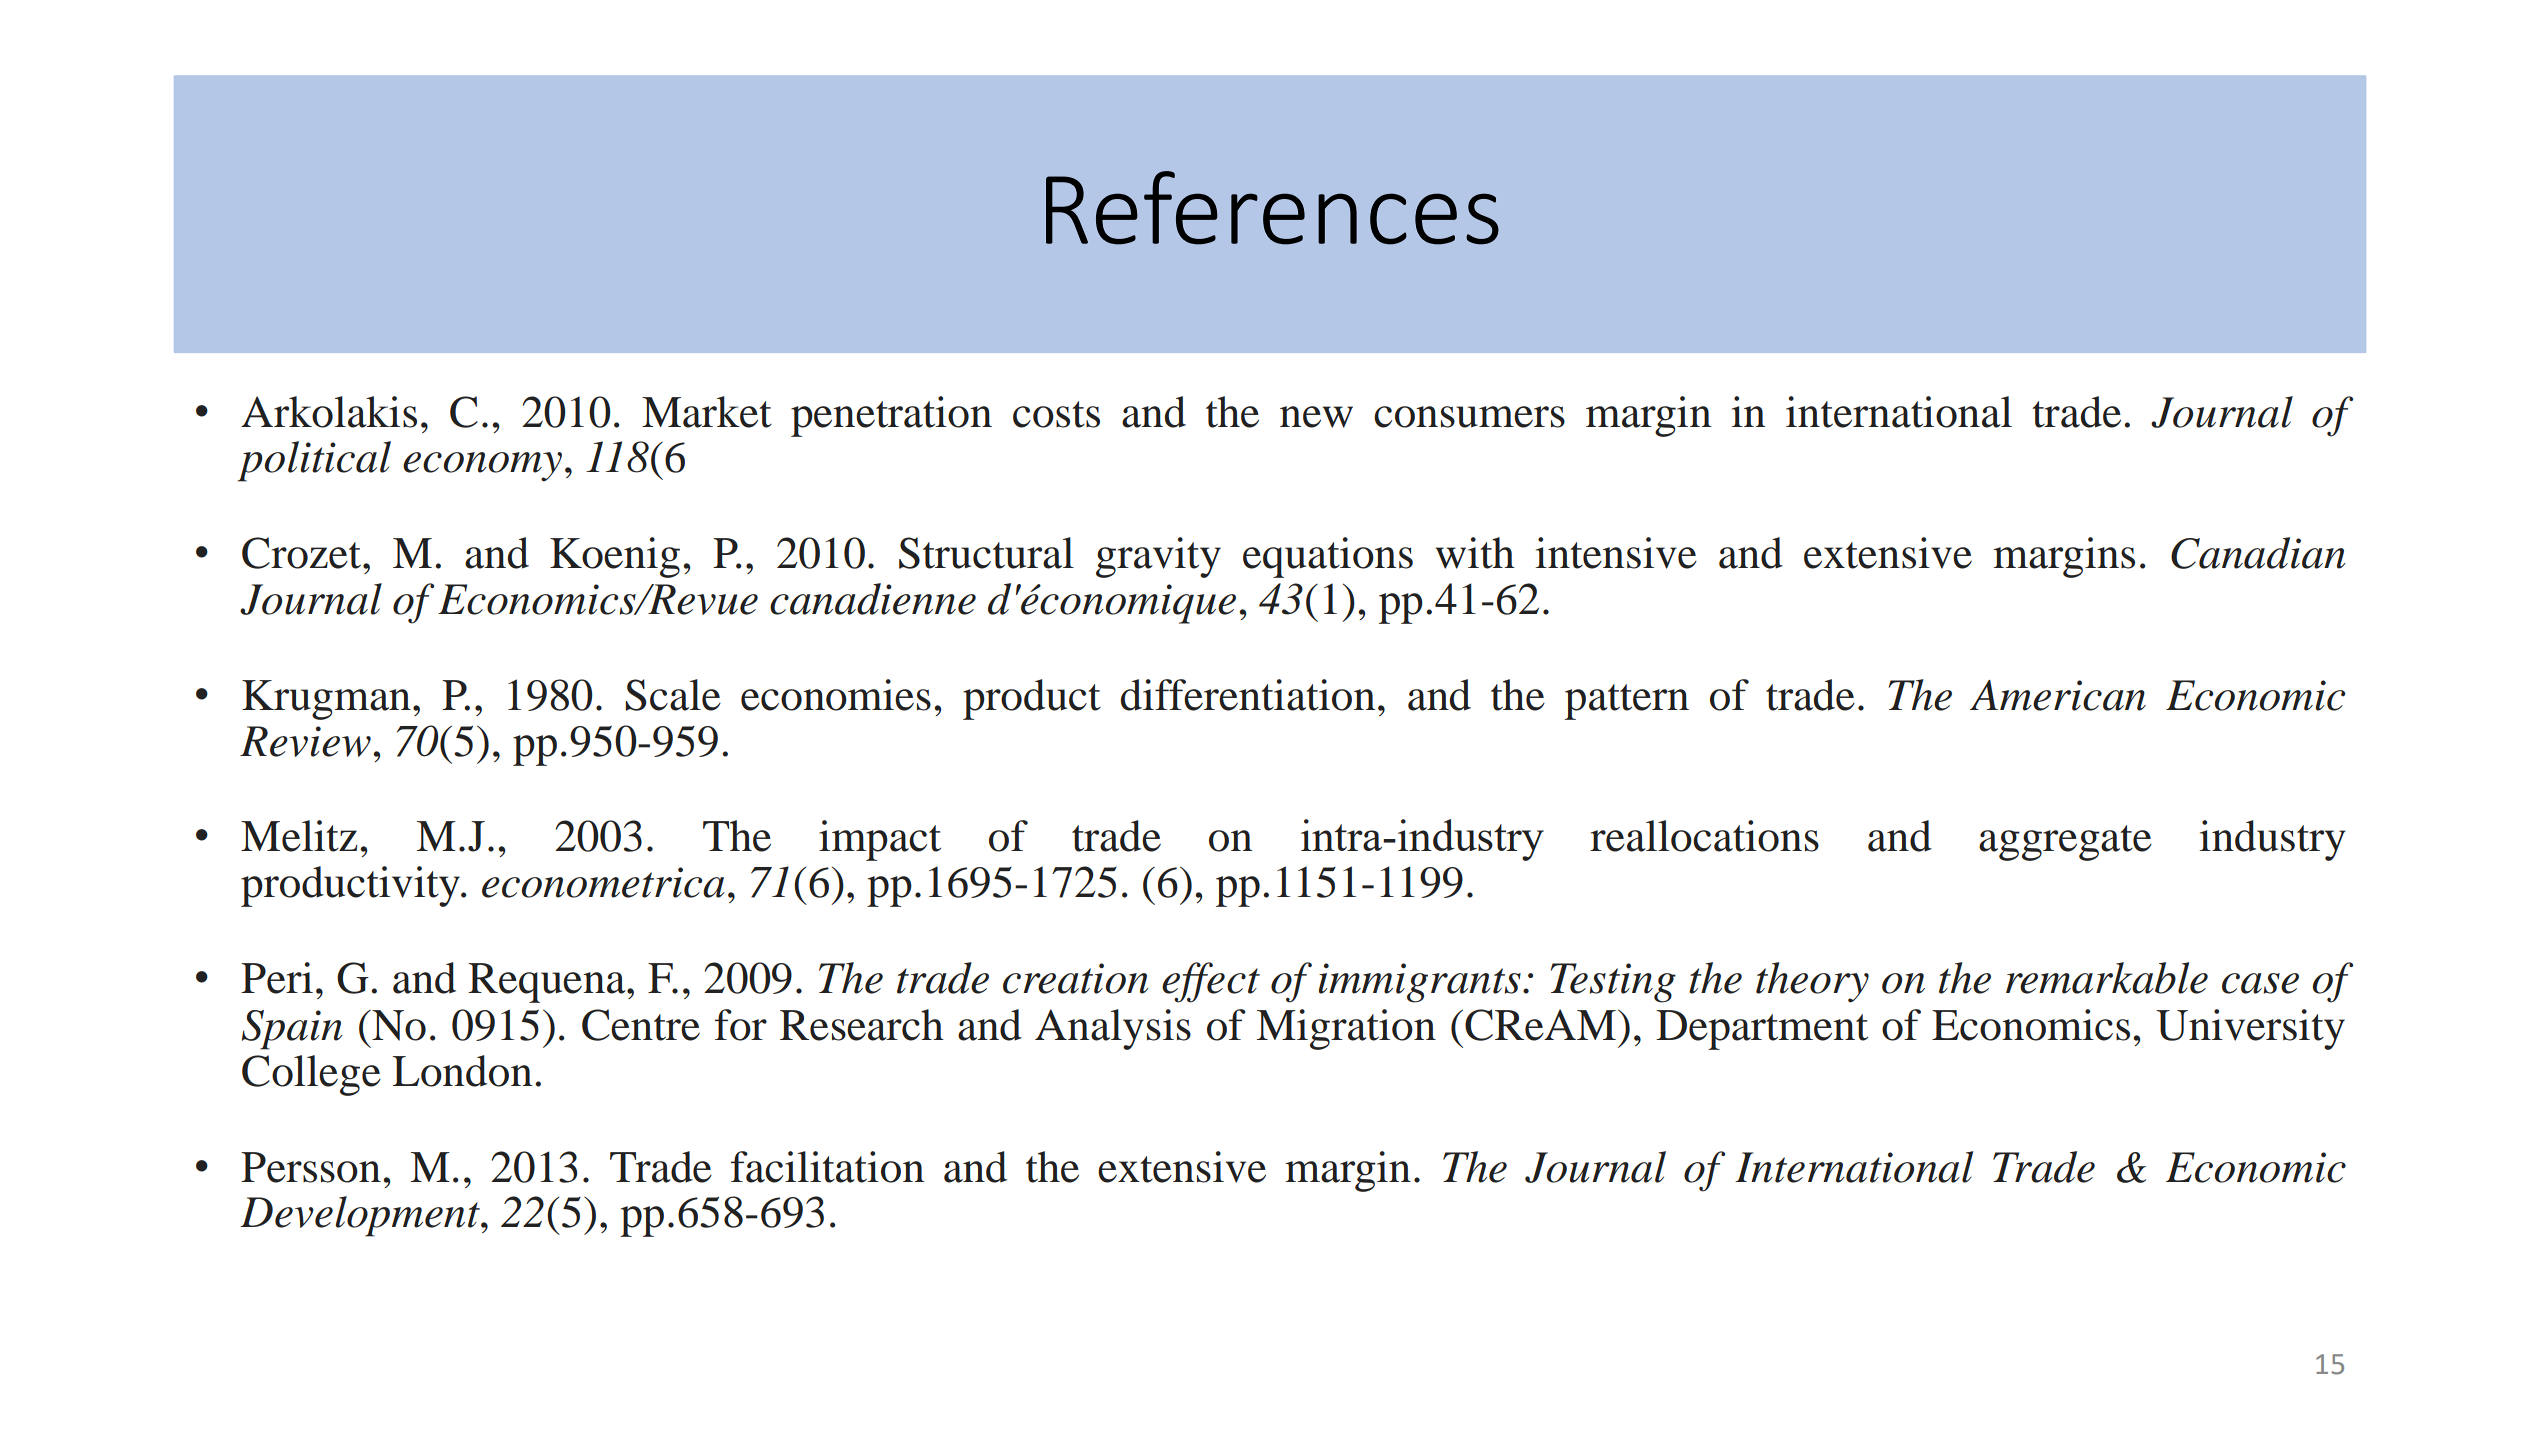 This page has height=1429, width=2540. Describe the element at coordinates (707, 412) in the page. I see `Market` at that location.
